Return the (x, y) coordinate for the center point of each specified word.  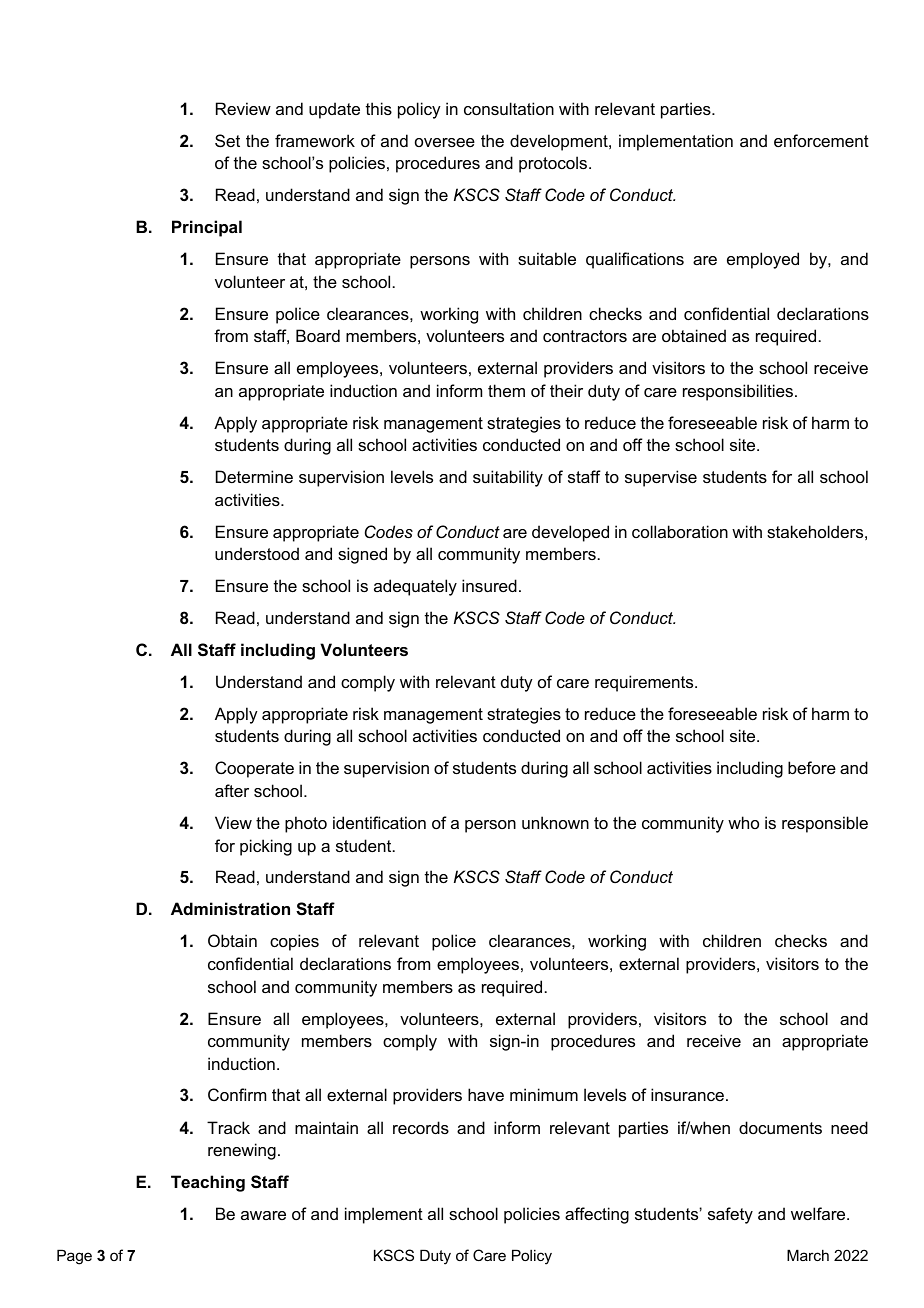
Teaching (208, 1183)
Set (227, 140)
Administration (230, 908)
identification (379, 822)
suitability (508, 478)
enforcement (821, 140)
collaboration (680, 531)
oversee (445, 142)
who (743, 822)
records (421, 1127)
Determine (254, 476)
